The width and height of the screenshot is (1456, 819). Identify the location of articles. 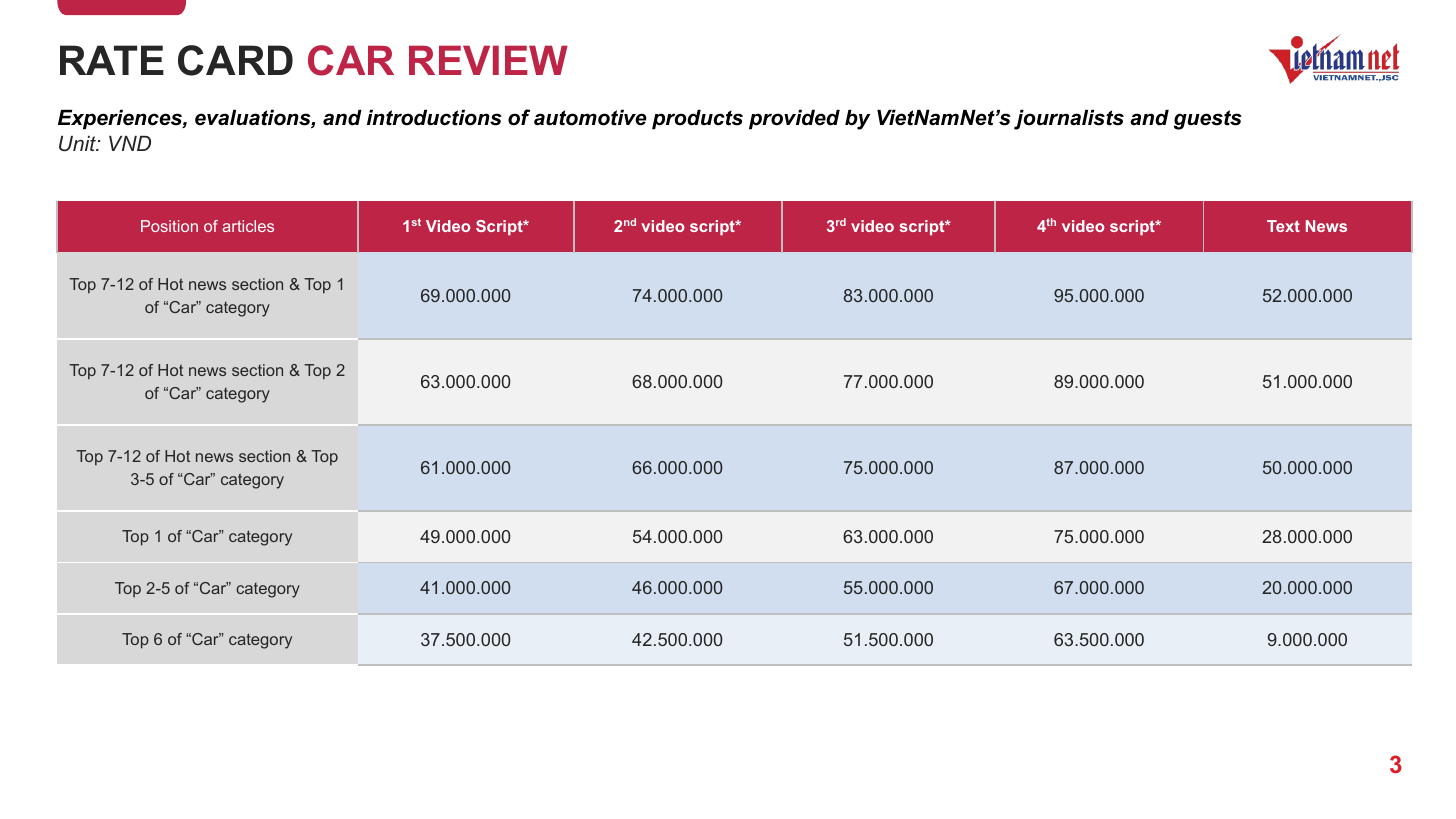
(248, 226).
